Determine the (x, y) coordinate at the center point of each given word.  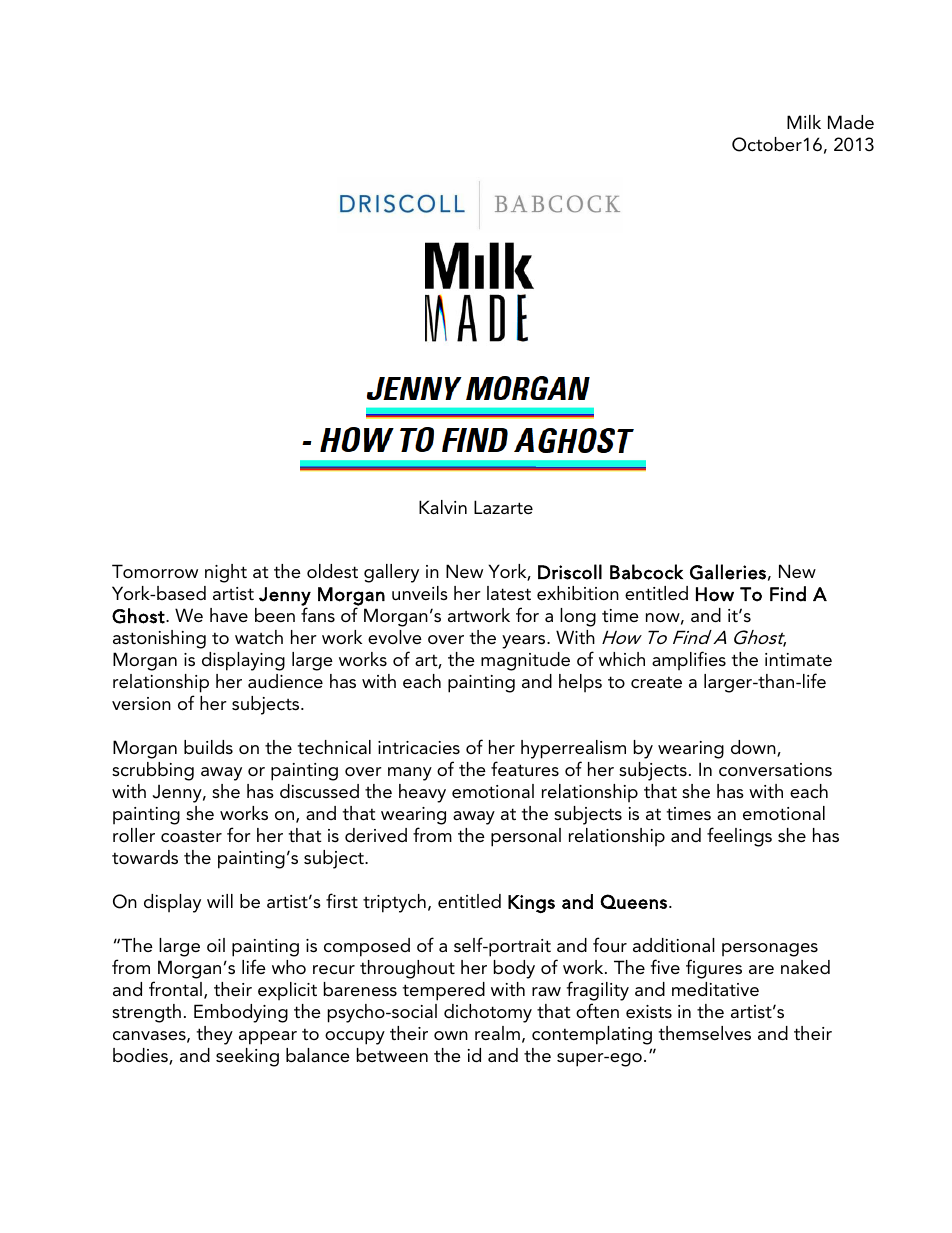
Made (851, 122)
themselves (704, 1033)
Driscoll (570, 572)
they (214, 1035)
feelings (739, 837)
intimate (798, 659)
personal (526, 837)
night (226, 573)
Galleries (728, 572)
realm (497, 1033)
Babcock (646, 572)
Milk (804, 122)
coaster (191, 836)
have (229, 615)
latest (509, 593)
